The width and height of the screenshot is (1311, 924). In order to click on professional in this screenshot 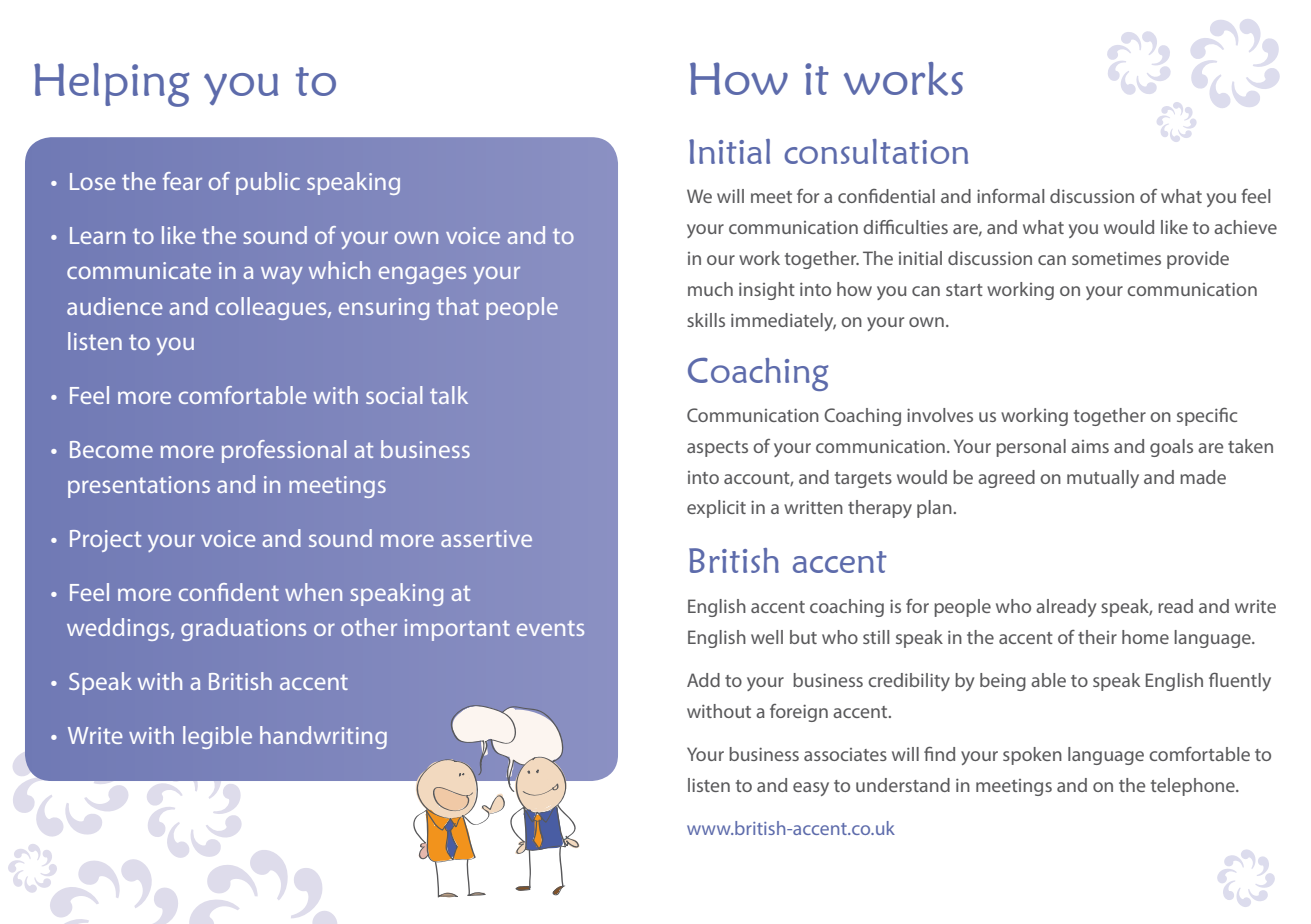, I will do `click(284, 451)`.
